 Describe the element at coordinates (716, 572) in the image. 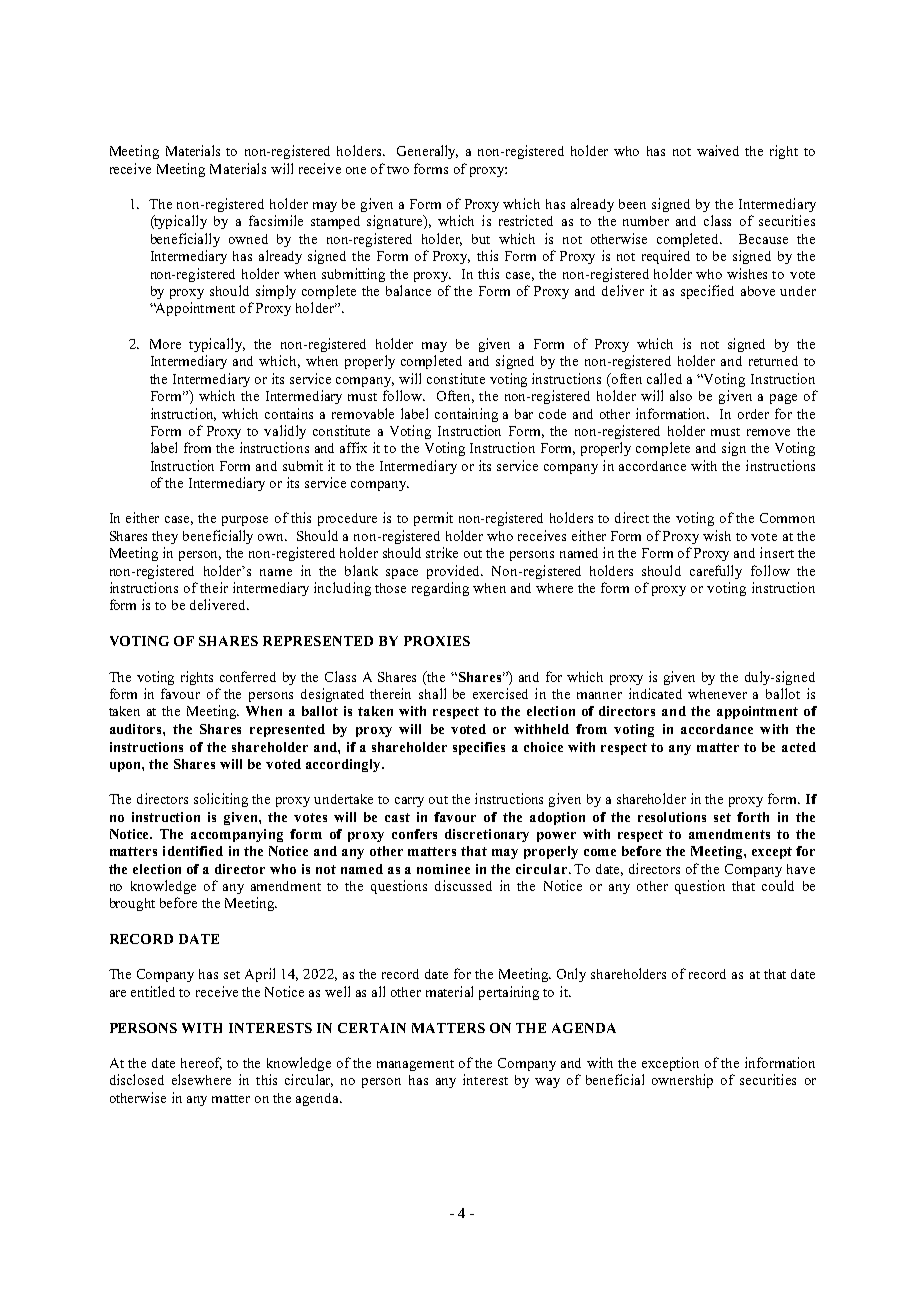

I see `carefully` at that location.
